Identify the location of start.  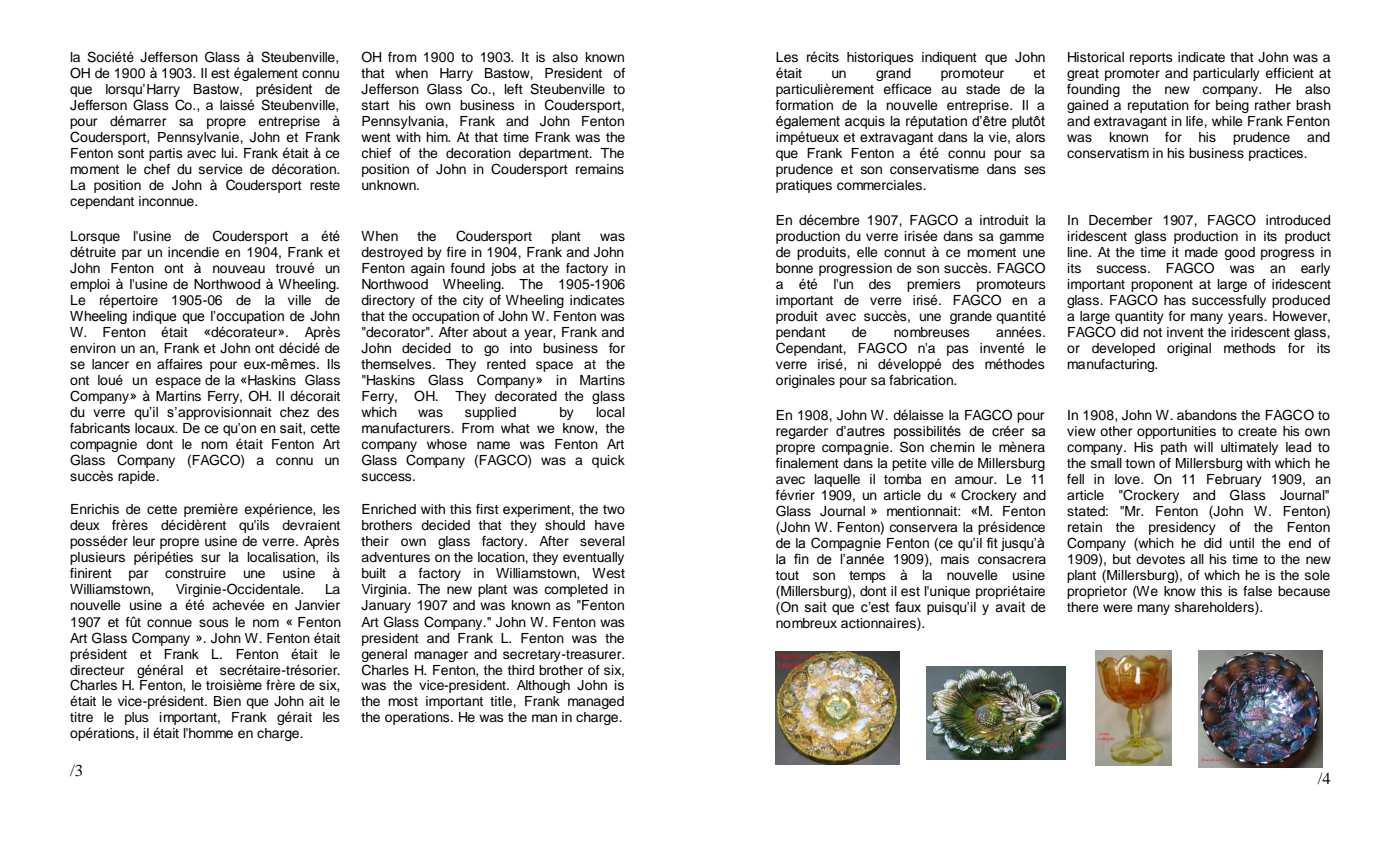
(375, 105).
